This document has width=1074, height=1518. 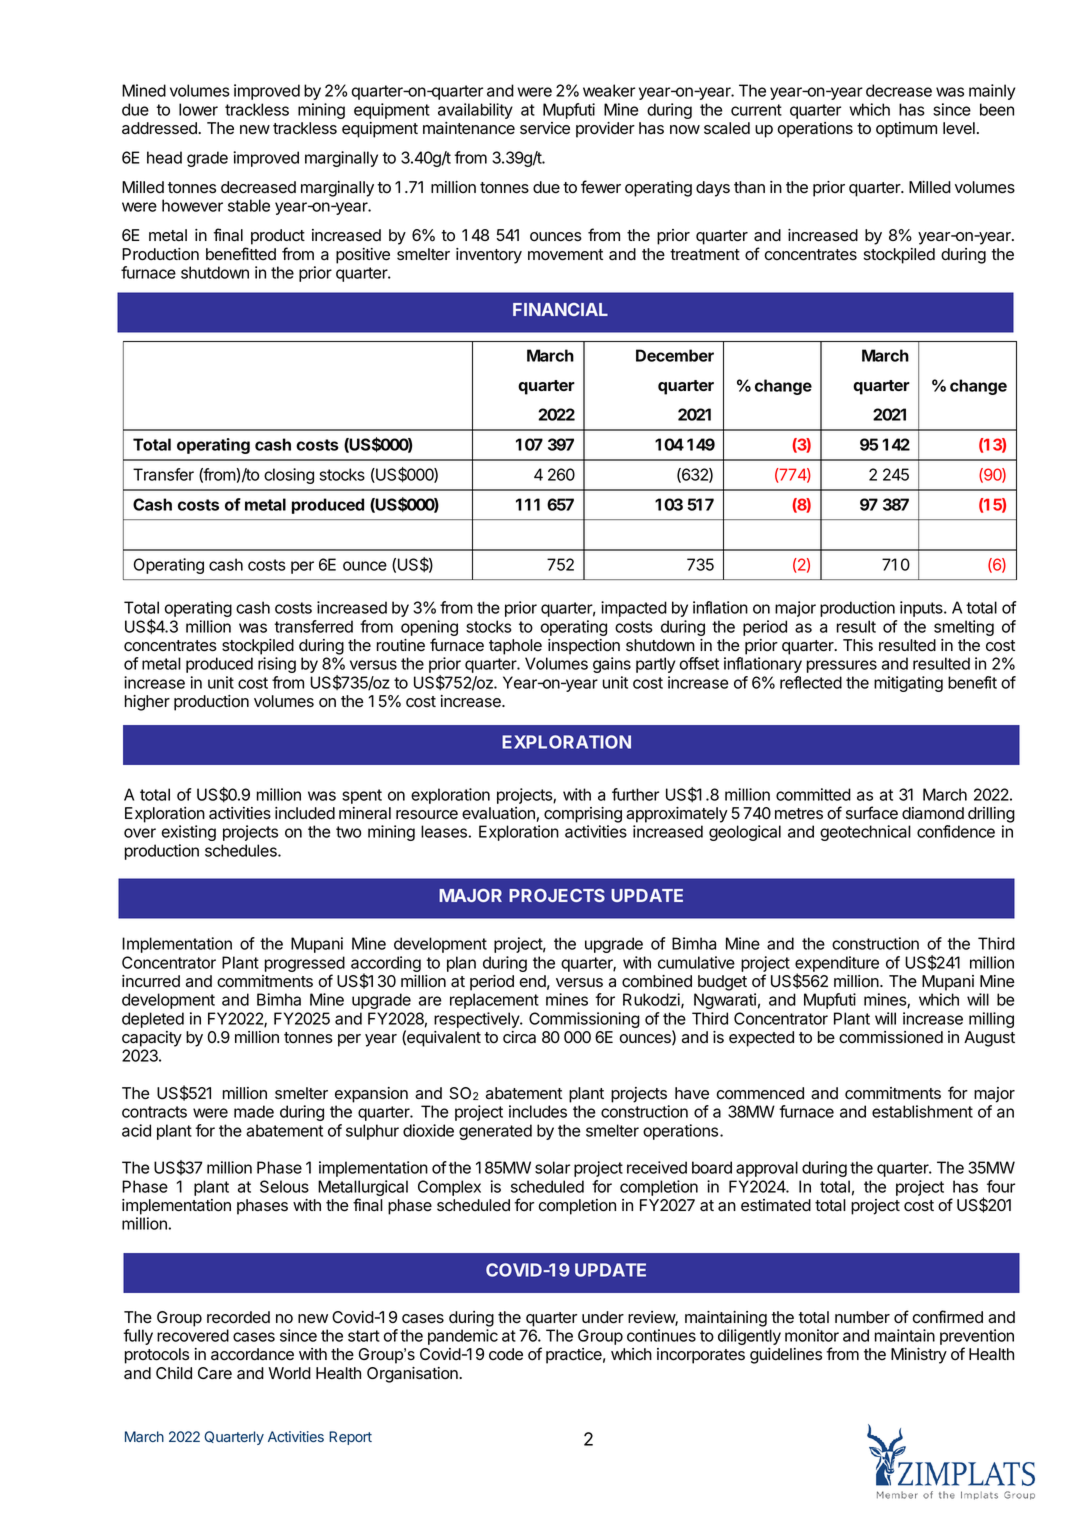 What do you see at coordinates (506, 1354) in the document?
I see `code` at bounding box center [506, 1354].
